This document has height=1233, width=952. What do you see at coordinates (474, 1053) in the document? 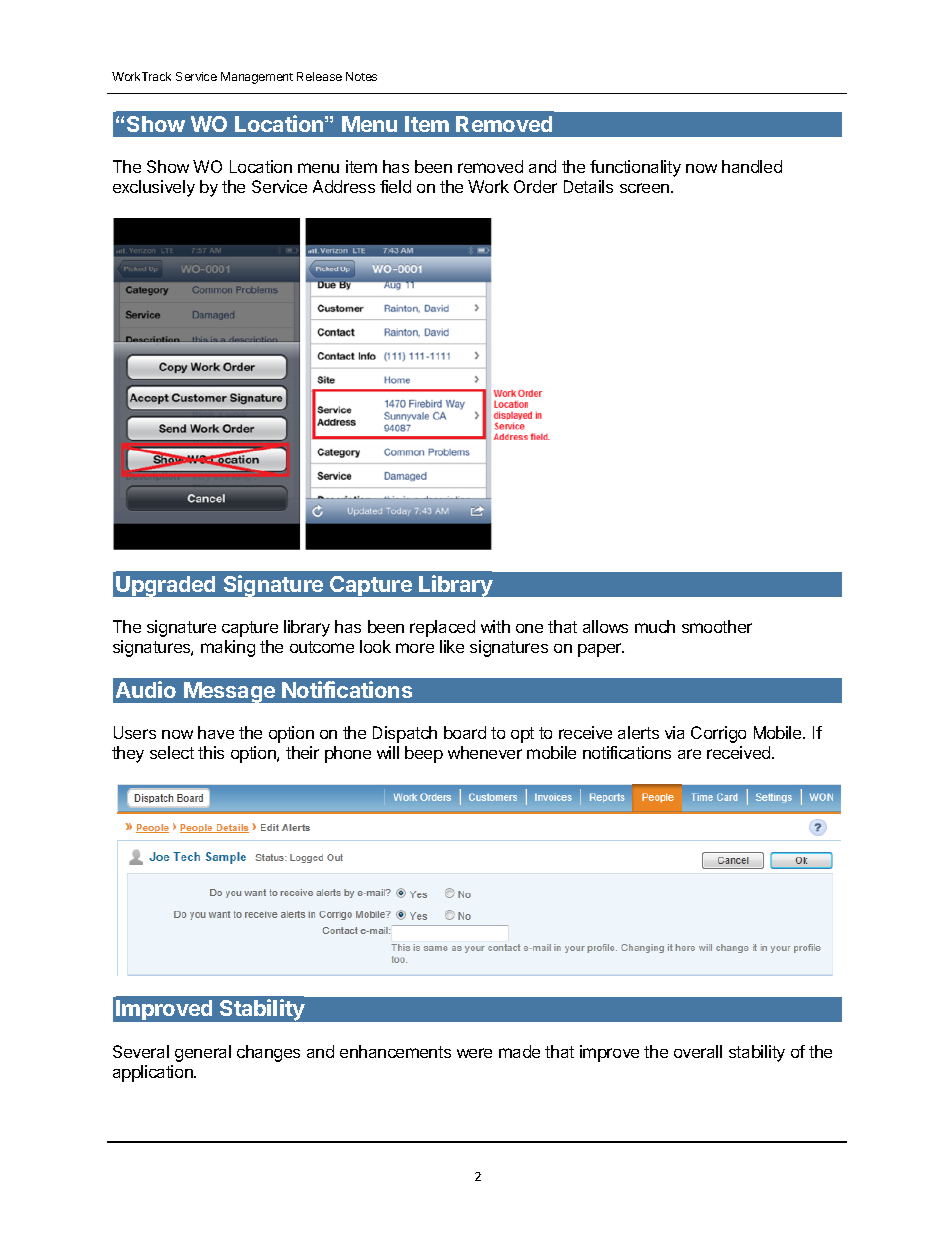
I see `were` at bounding box center [474, 1053].
